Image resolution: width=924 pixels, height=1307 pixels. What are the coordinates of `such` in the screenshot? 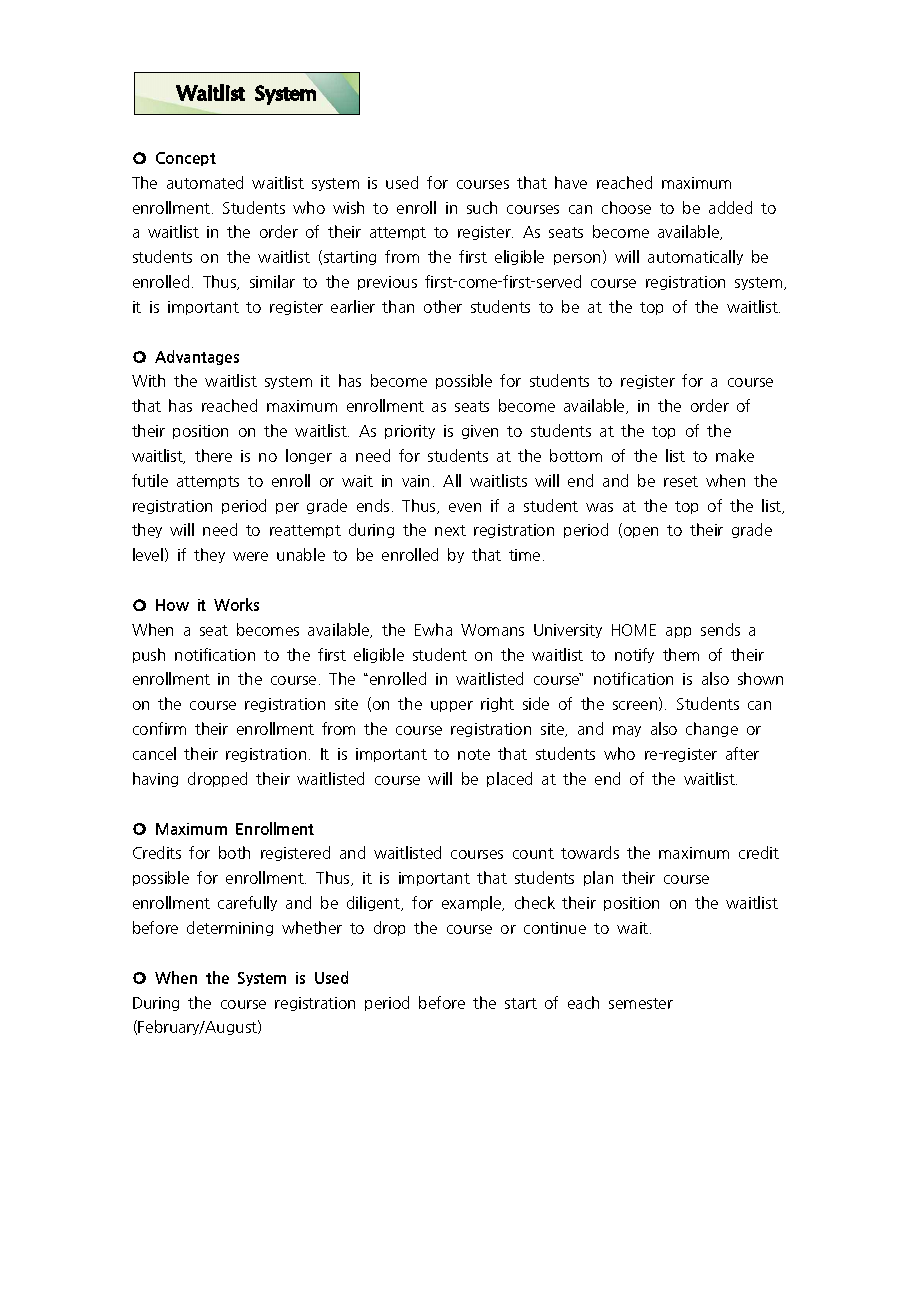 It's located at (482, 207).
